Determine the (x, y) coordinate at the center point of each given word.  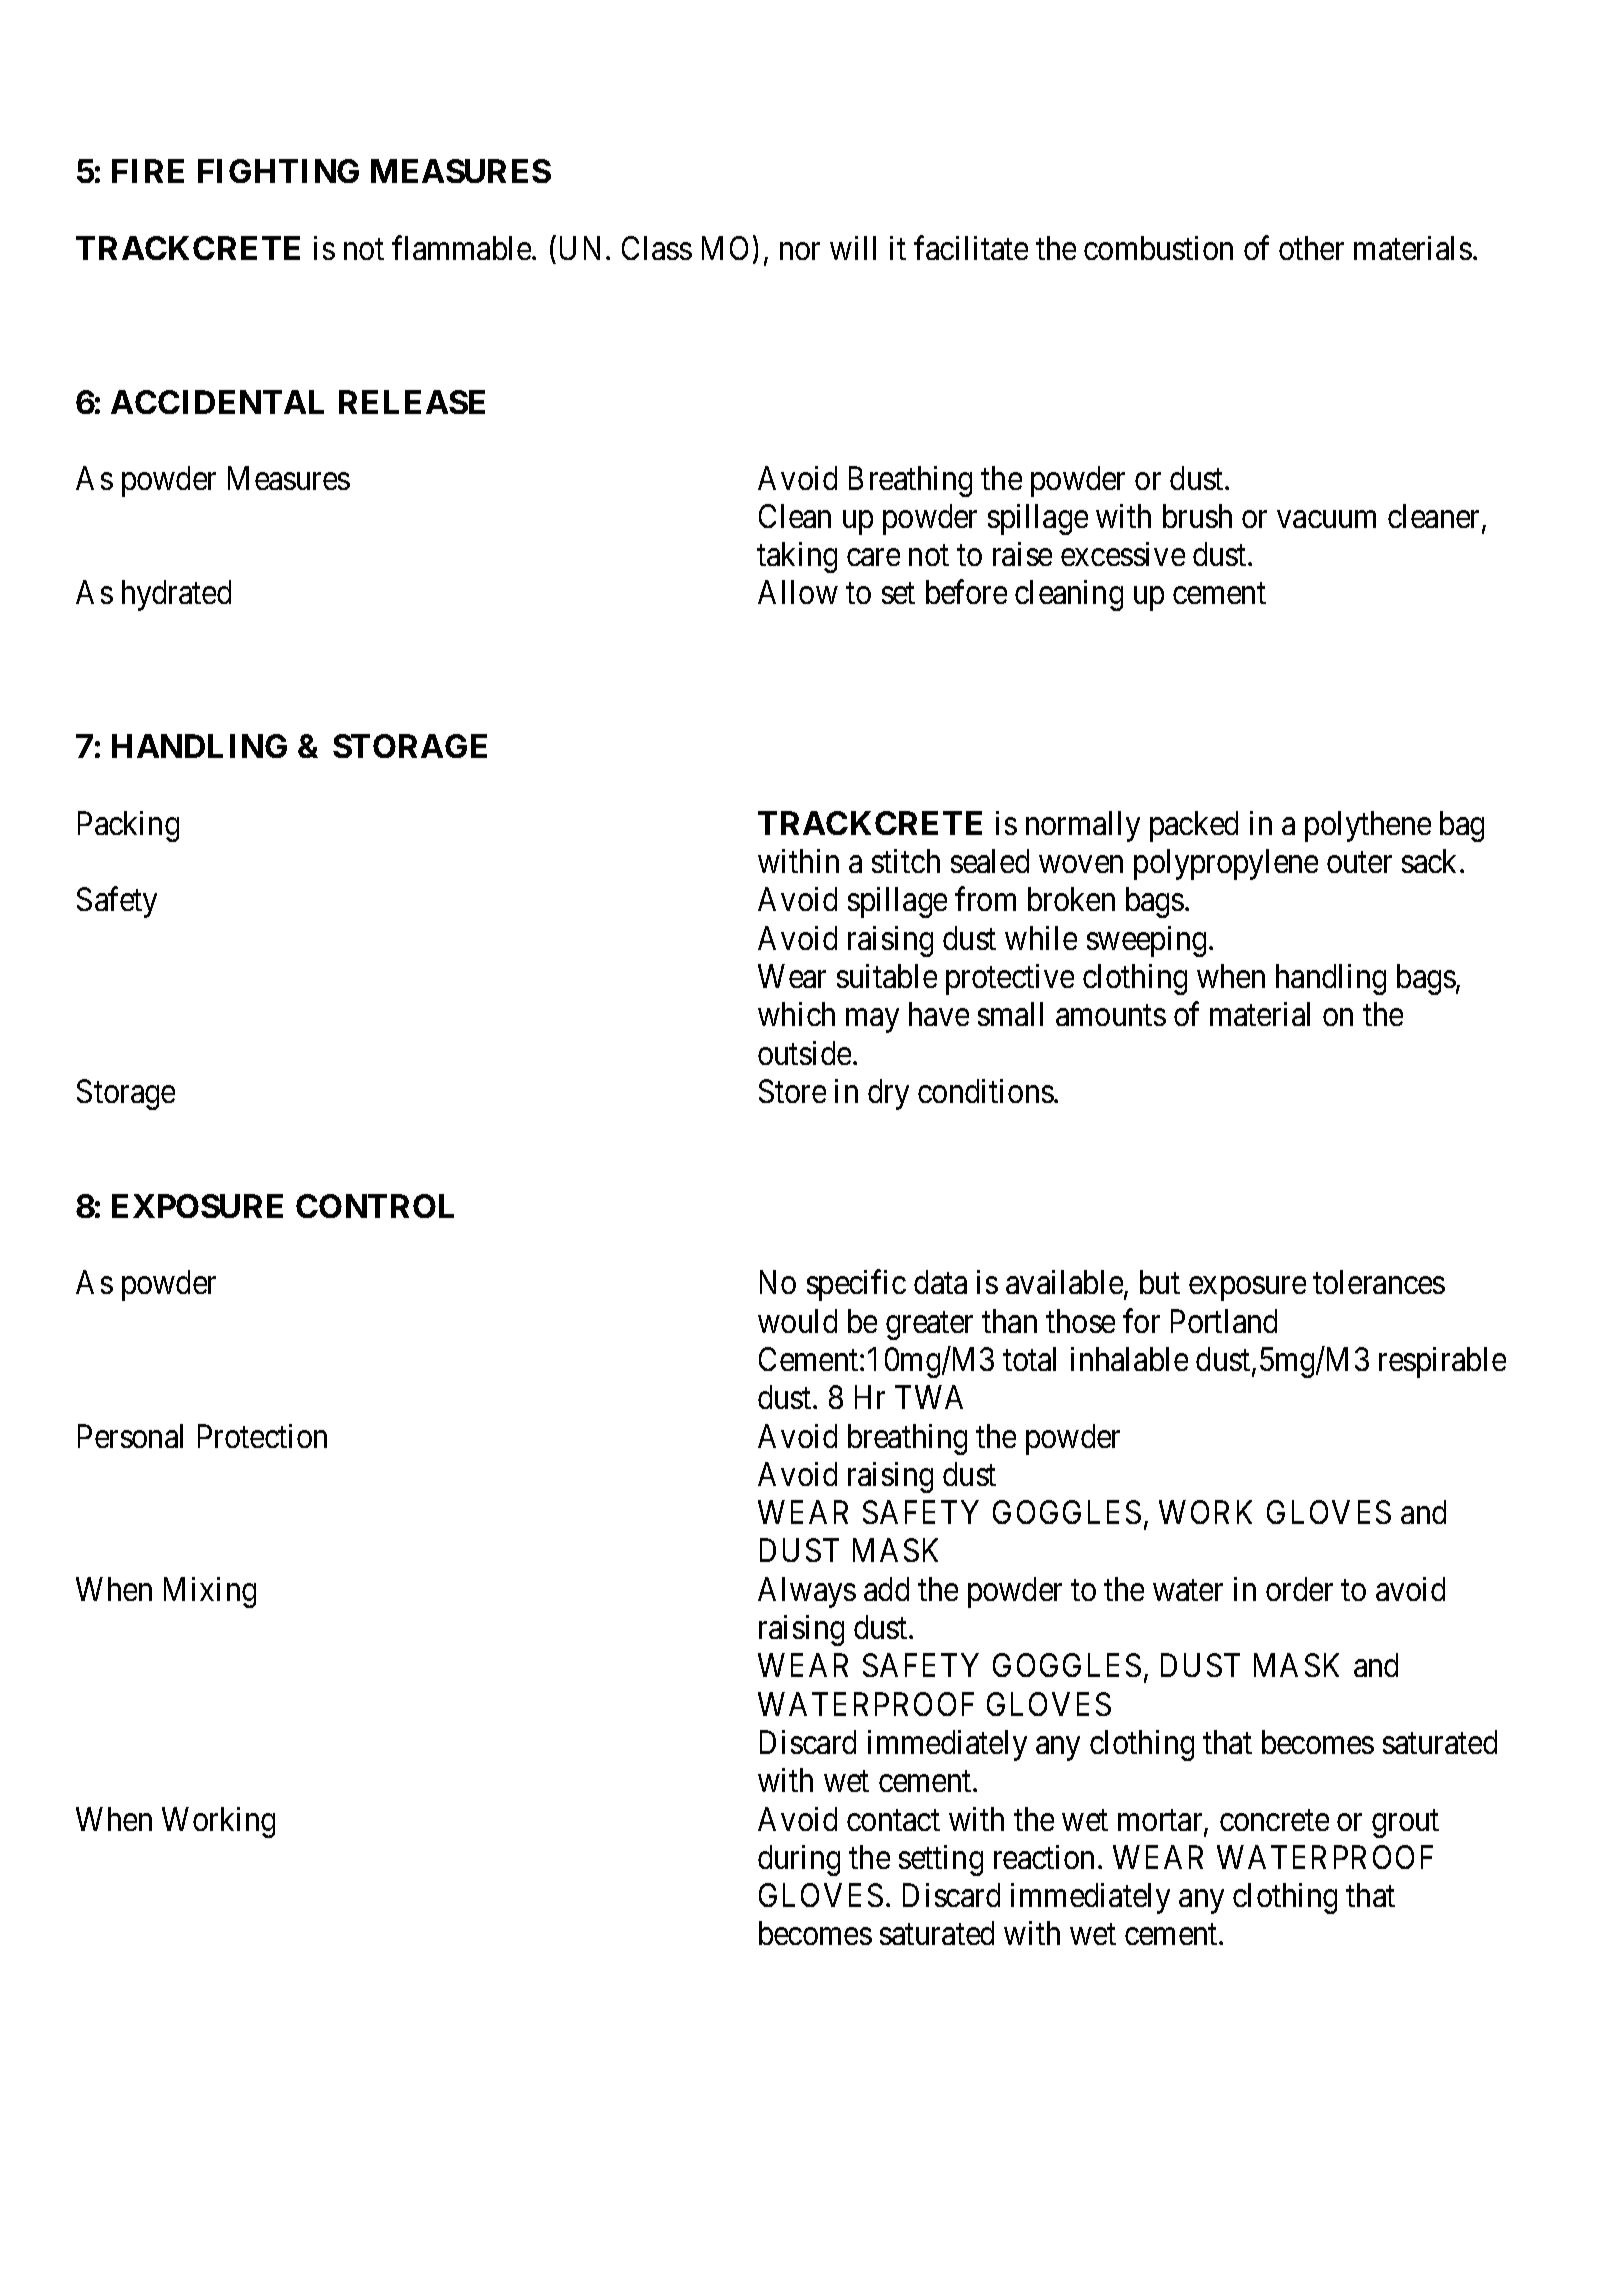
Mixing (210, 1592)
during (799, 1860)
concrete (1274, 1820)
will (853, 248)
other (1311, 248)
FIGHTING (278, 171)
